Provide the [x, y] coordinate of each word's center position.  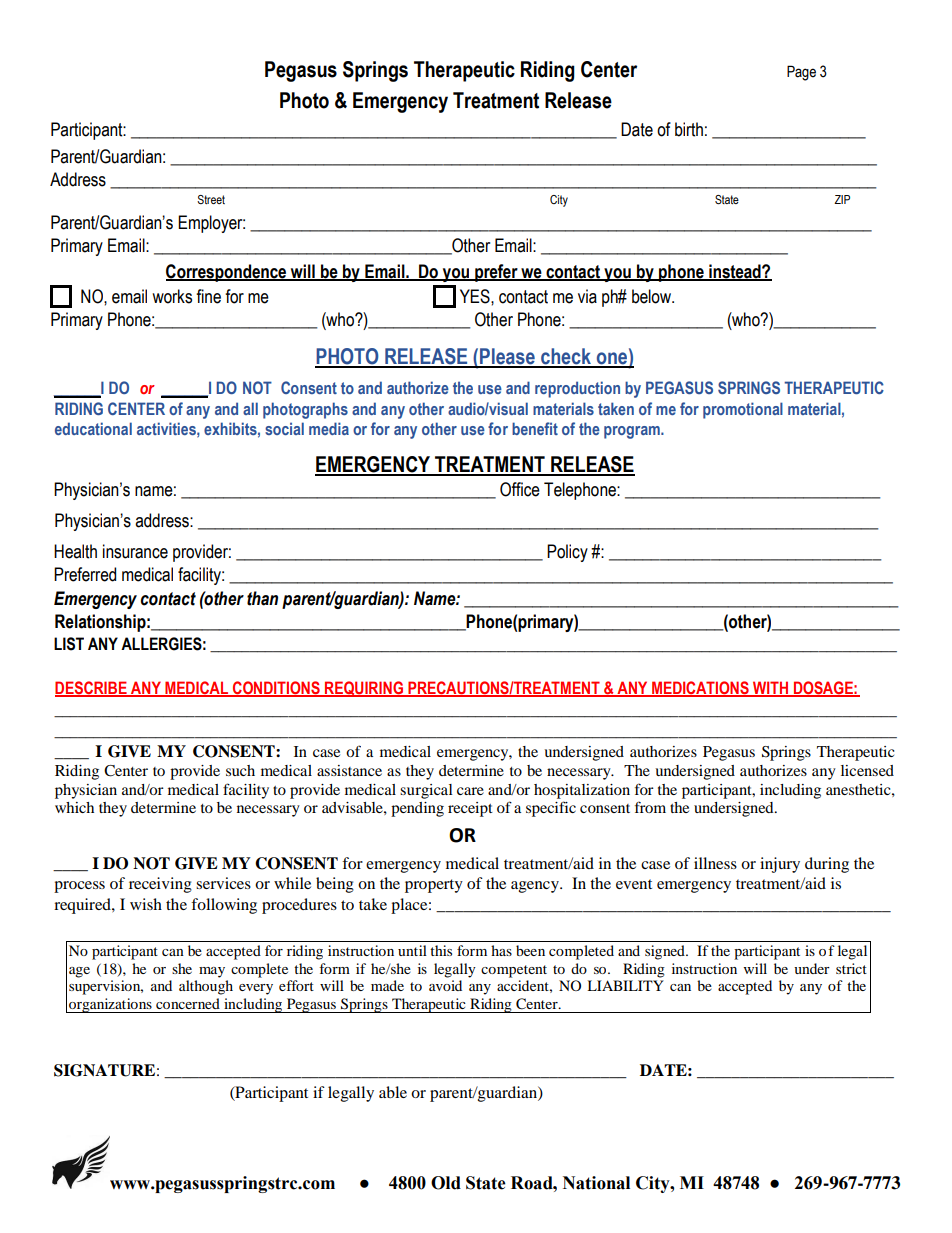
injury [780, 865]
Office [520, 489]
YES [476, 296]
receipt [470, 809]
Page [801, 73]
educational [93, 428]
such [240, 770]
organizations [110, 1005]
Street [211, 199]
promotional [743, 410]
